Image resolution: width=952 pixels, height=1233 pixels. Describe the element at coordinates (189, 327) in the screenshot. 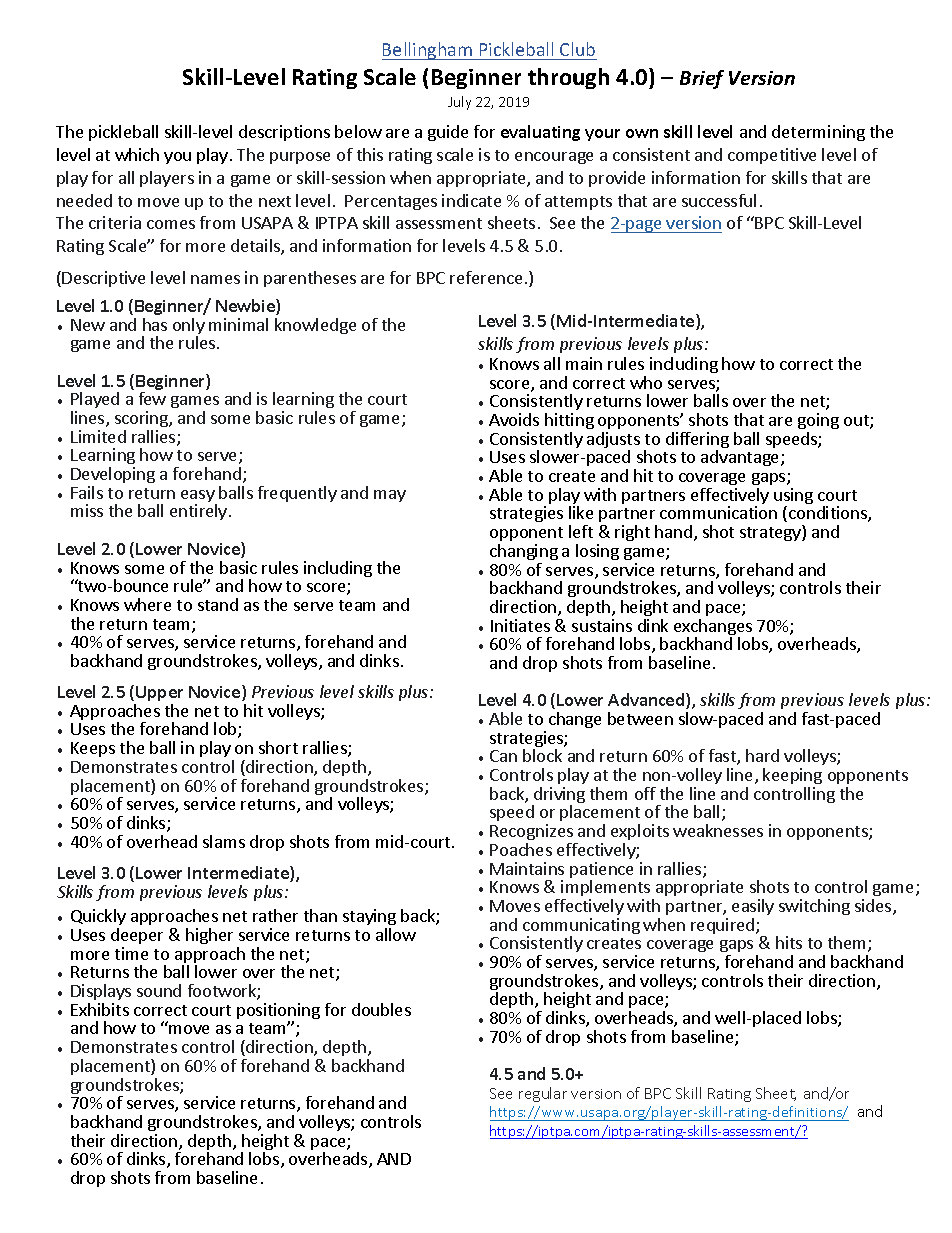

I see `only` at that location.
